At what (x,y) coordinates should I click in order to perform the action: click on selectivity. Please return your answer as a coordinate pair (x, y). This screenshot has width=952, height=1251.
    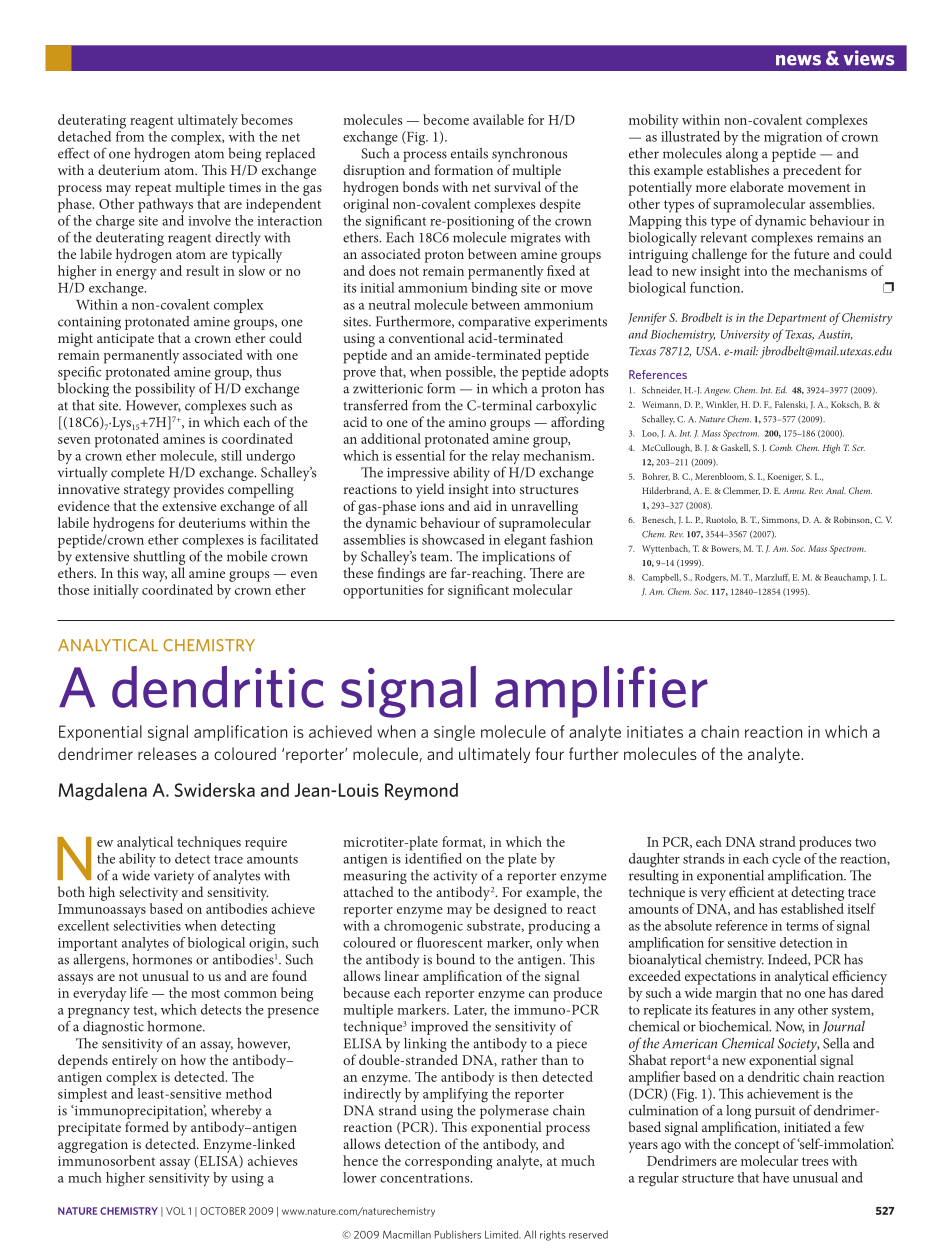
    Looking at the image, I should click on (148, 893).
